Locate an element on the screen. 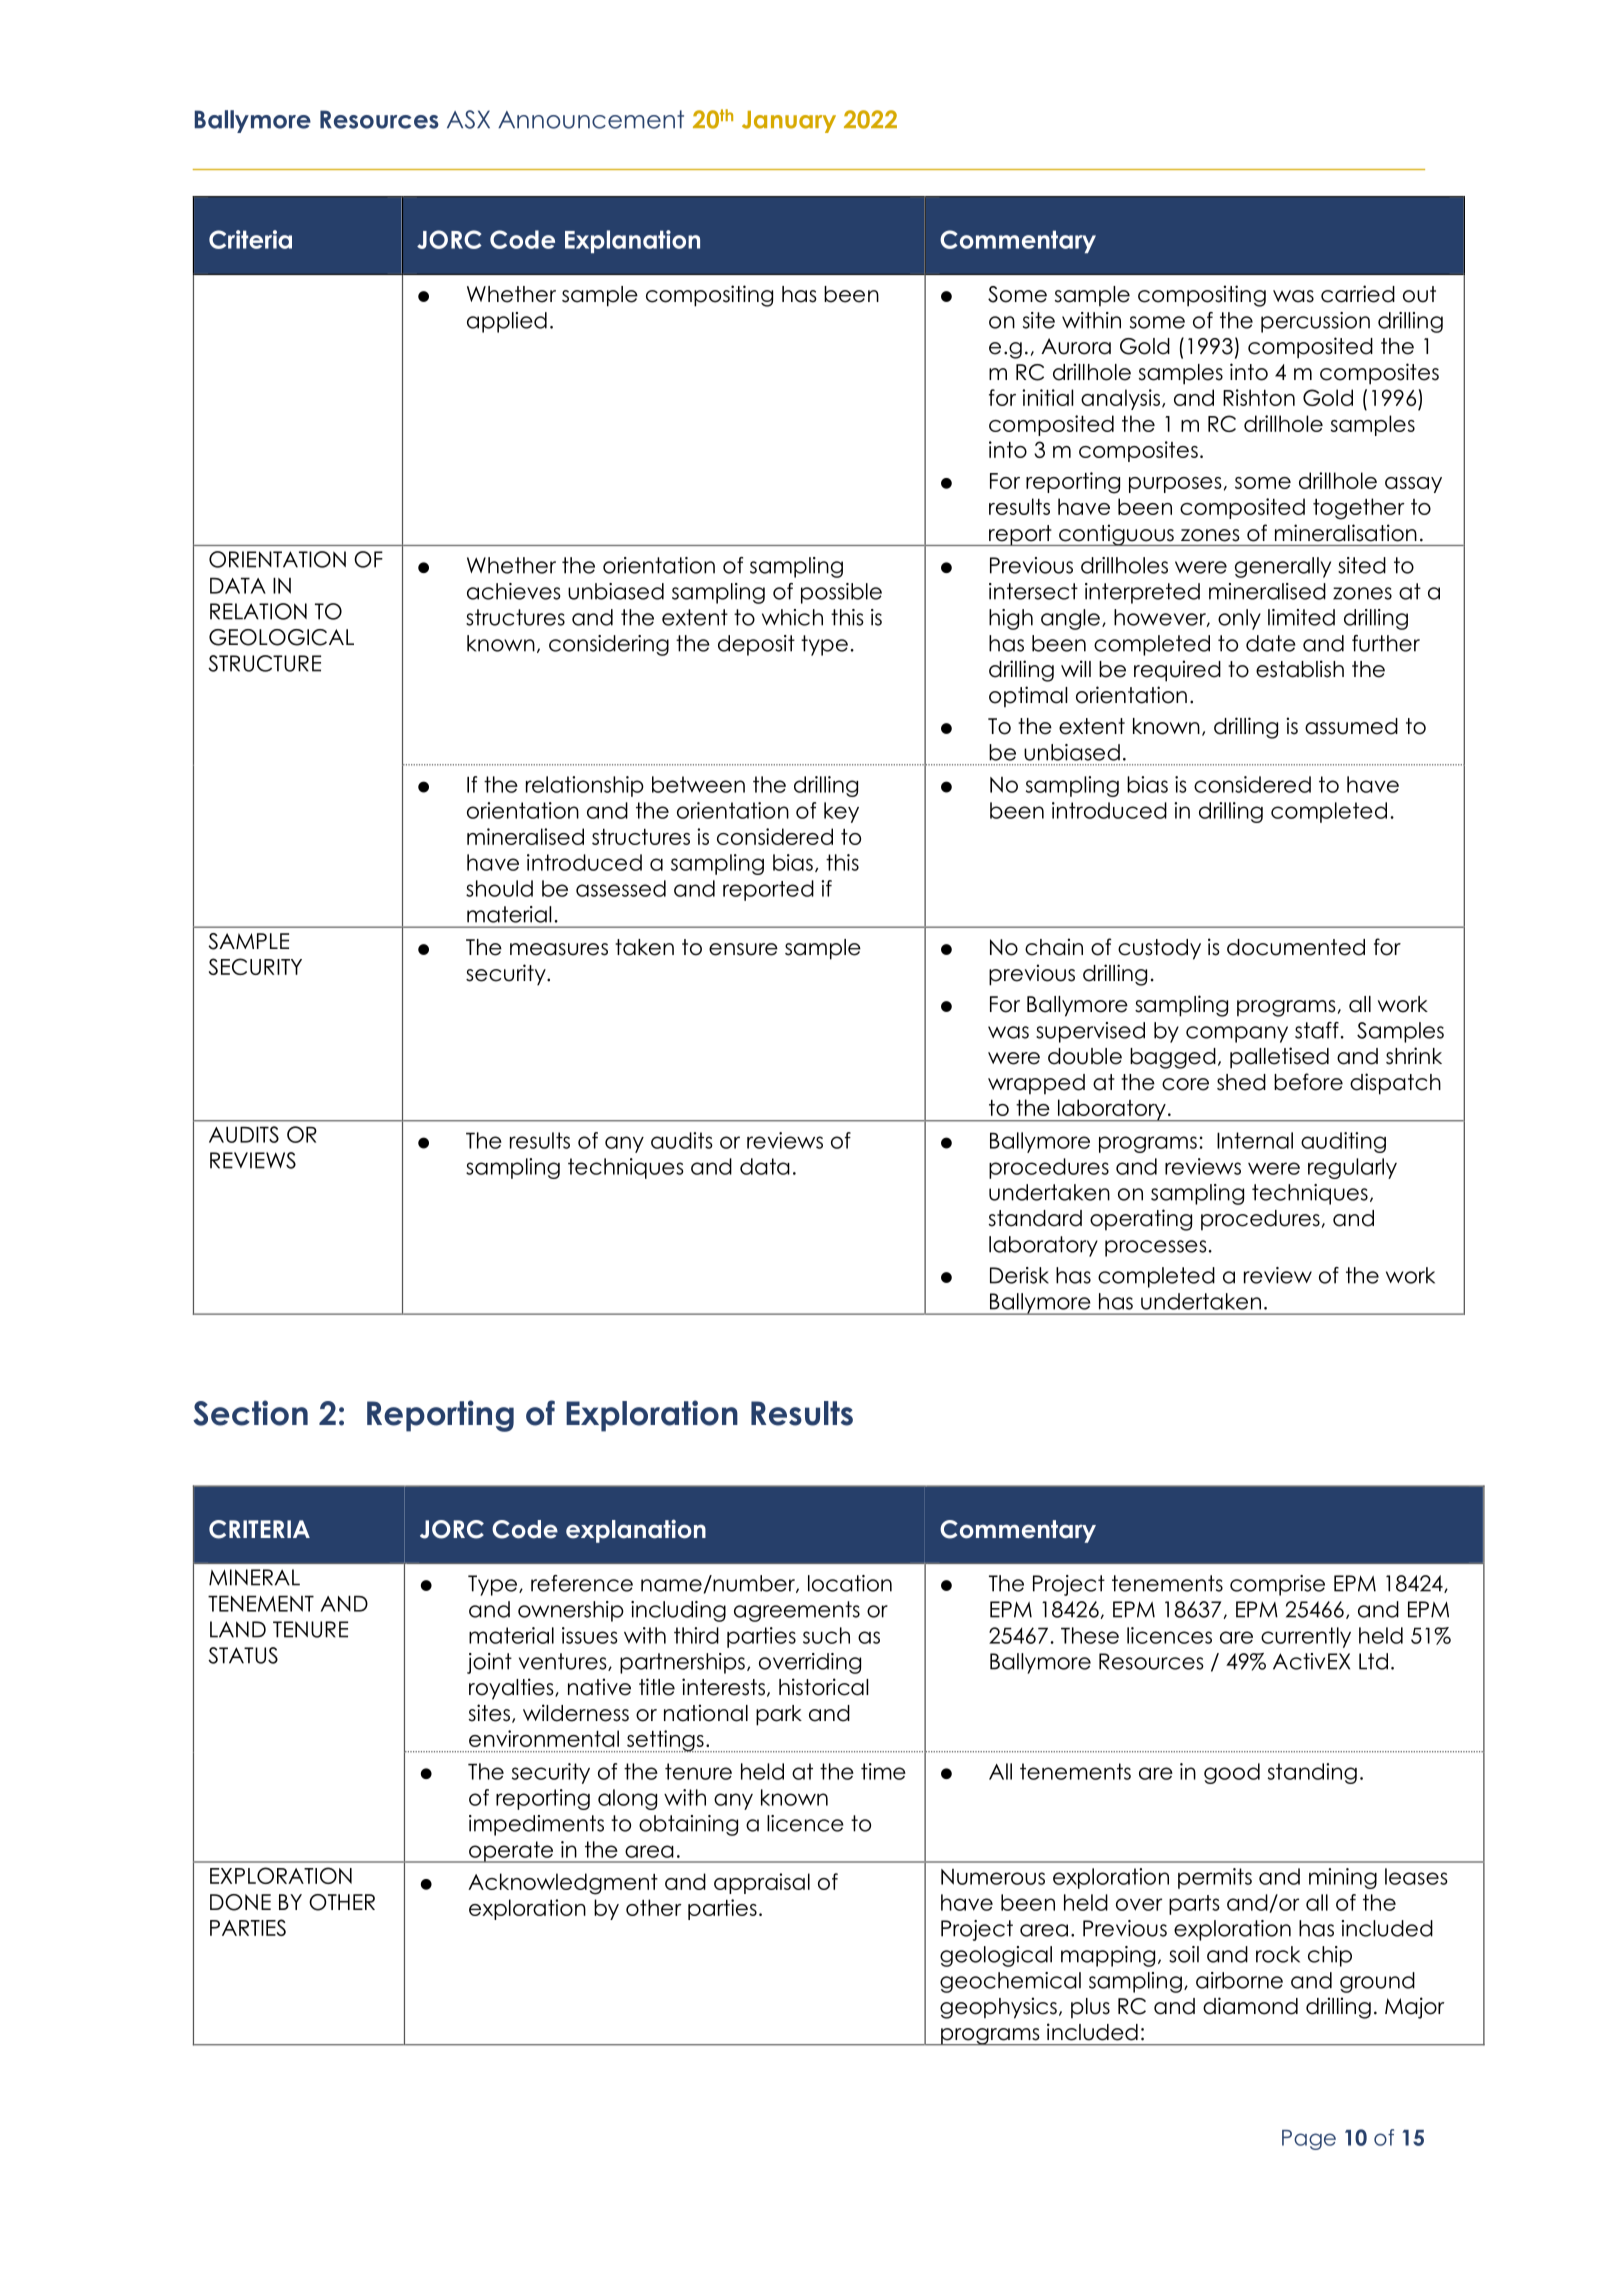  geophysics is located at coordinates (998, 2008).
